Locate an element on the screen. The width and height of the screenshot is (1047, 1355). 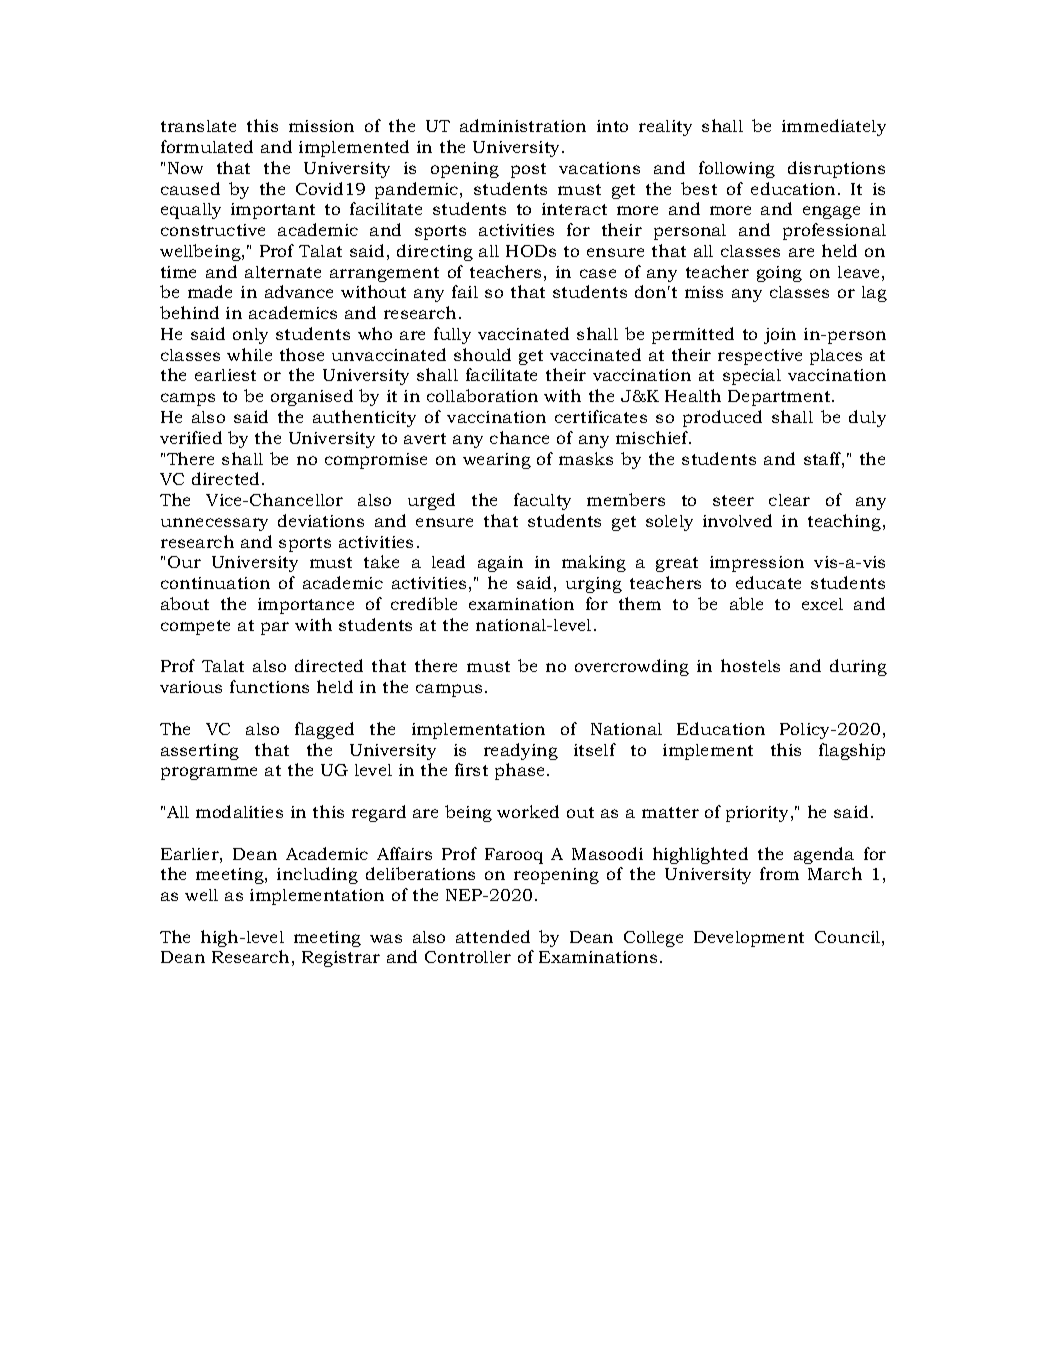
formulated is located at coordinates (207, 146).
